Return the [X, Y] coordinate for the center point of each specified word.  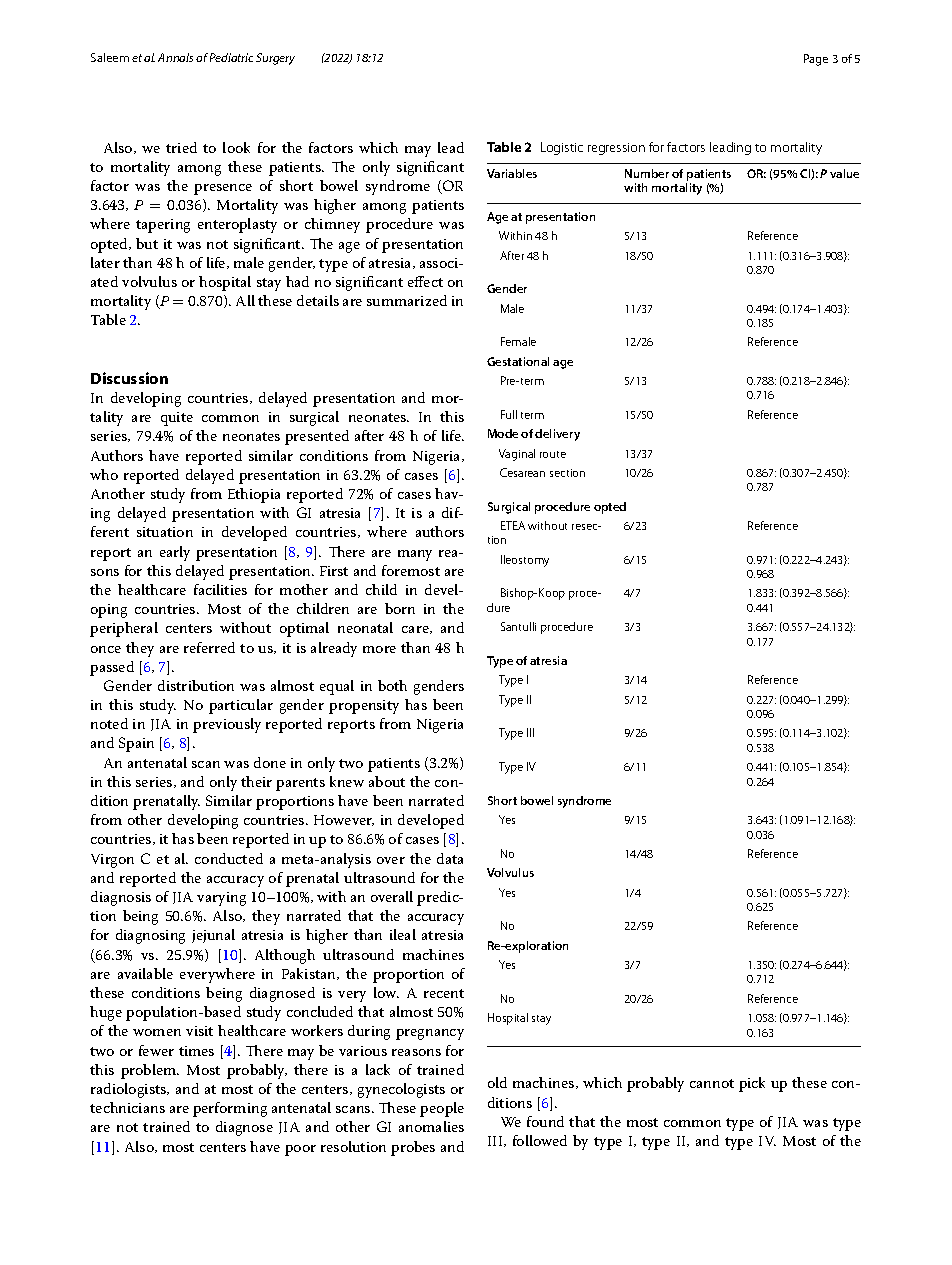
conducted [229, 858]
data [450, 858]
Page [816, 60]
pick [752, 1084]
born [400, 608]
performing [230, 1109]
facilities [220, 589]
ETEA [513, 525]
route [553, 454]
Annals [175, 57]
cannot [712, 1083]
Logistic [562, 148]
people [442, 1109]
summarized [407, 300]
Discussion [129, 378]
